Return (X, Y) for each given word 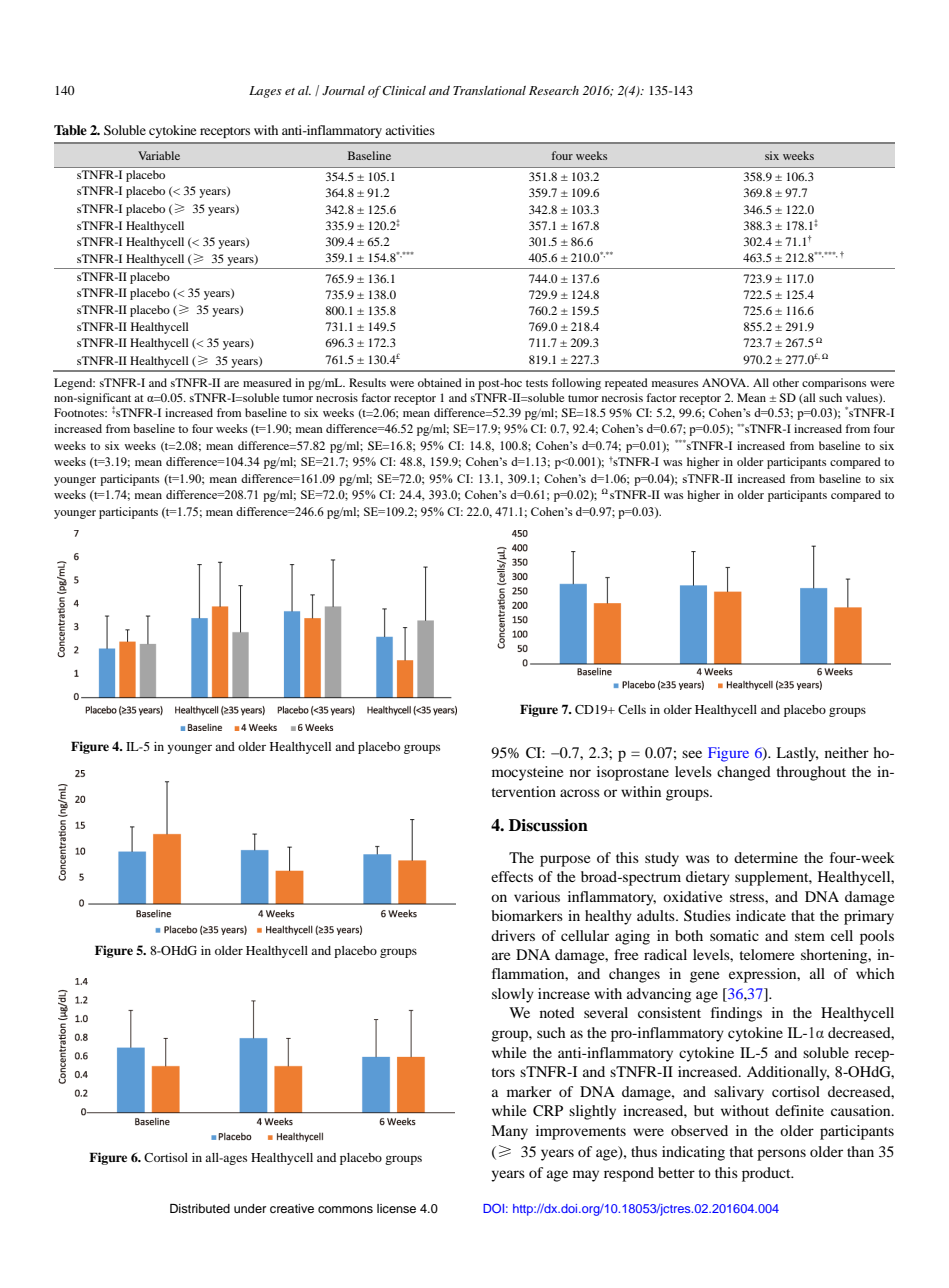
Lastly (797, 754)
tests (537, 383)
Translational (489, 90)
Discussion (548, 825)
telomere (766, 954)
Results (367, 382)
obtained (440, 382)
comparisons (834, 383)
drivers (513, 935)
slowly (513, 995)
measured (267, 382)
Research (554, 90)
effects (512, 876)
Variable (159, 155)
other (786, 382)
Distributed (200, 1208)
